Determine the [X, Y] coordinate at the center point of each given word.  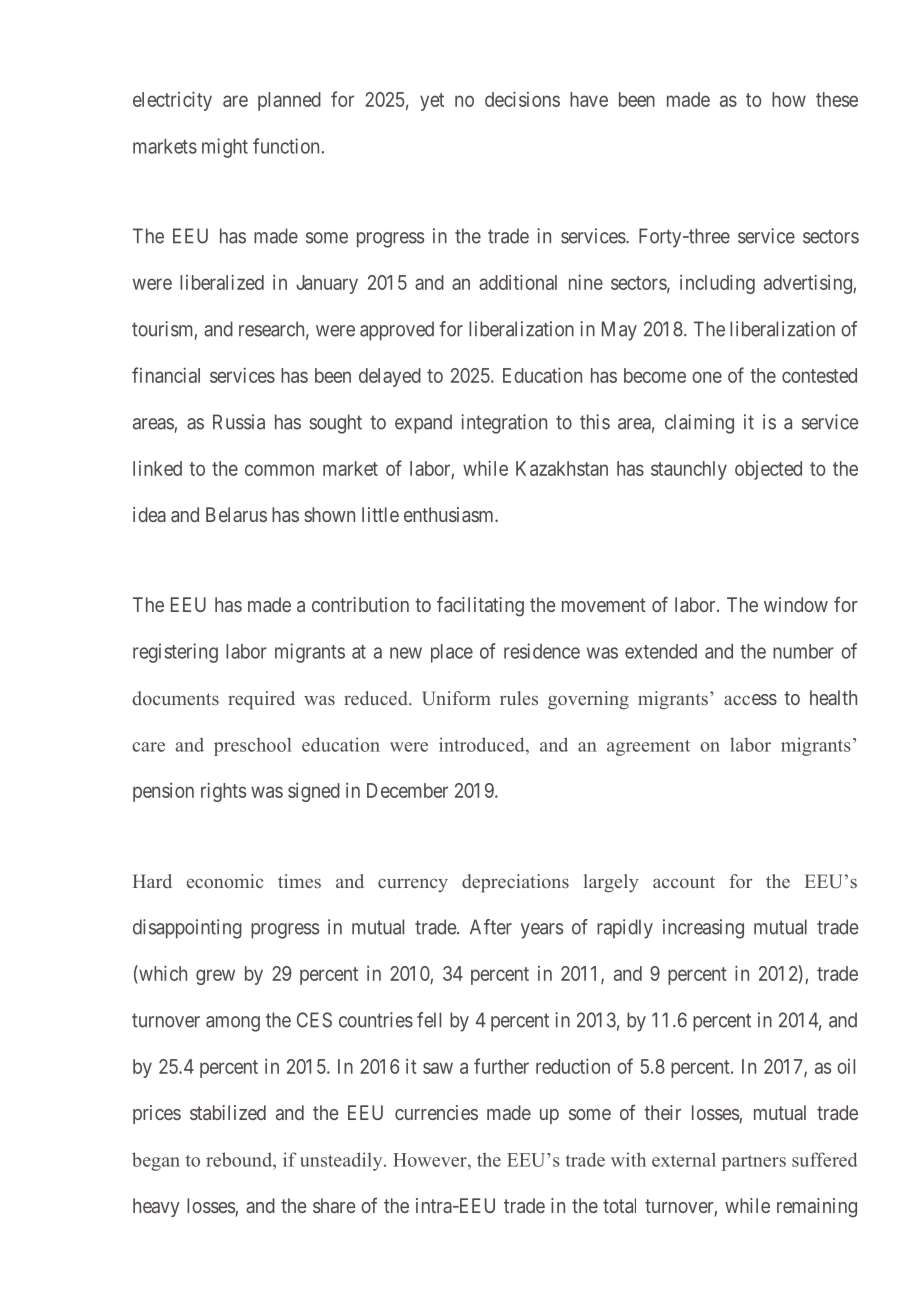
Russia [239, 422]
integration [504, 424]
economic [225, 881]
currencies [436, 1112]
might [225, 148]
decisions [522, 99]
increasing [703, 929]
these [837, 99]
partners [754, 1163]
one [707, 377]
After [491, 927]
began [156, 1161]
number [803, 651]
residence [542, 651]
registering [175, 653]
